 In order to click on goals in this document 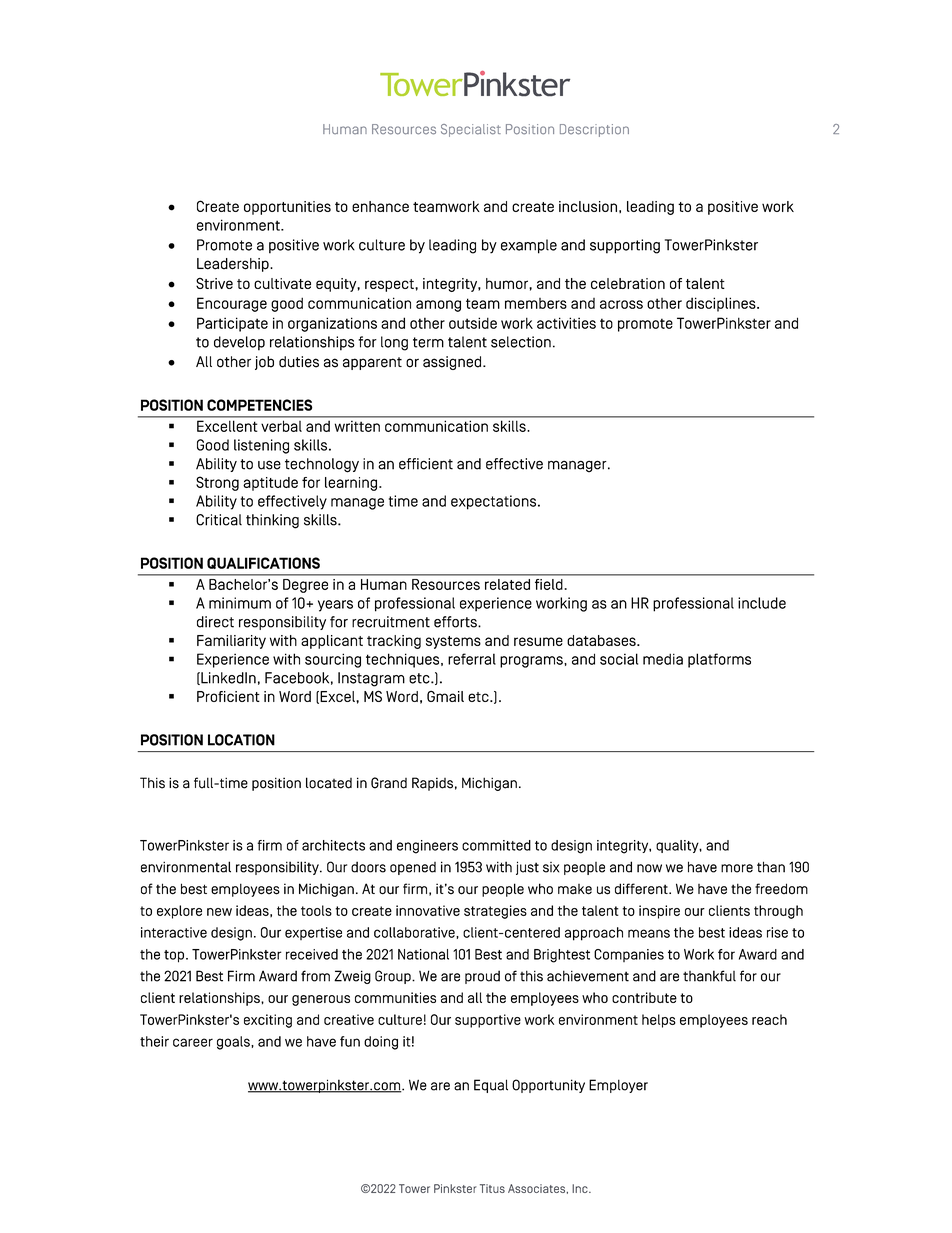, I will do `click(234, 1043)`.
